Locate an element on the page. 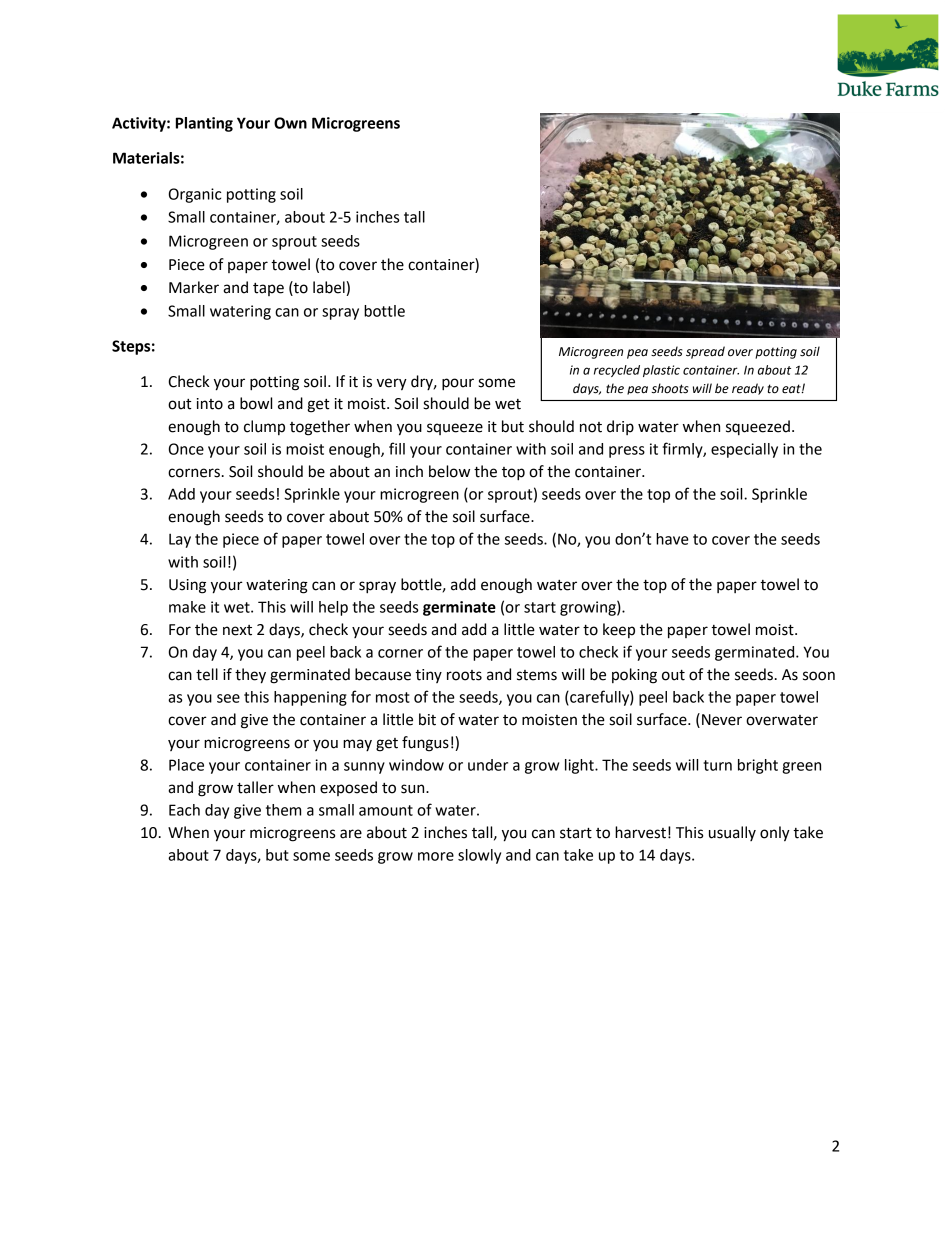 Image resolution: width=952 pixels, height=1233 pixels. especially is located at coordinates (744, 450).
